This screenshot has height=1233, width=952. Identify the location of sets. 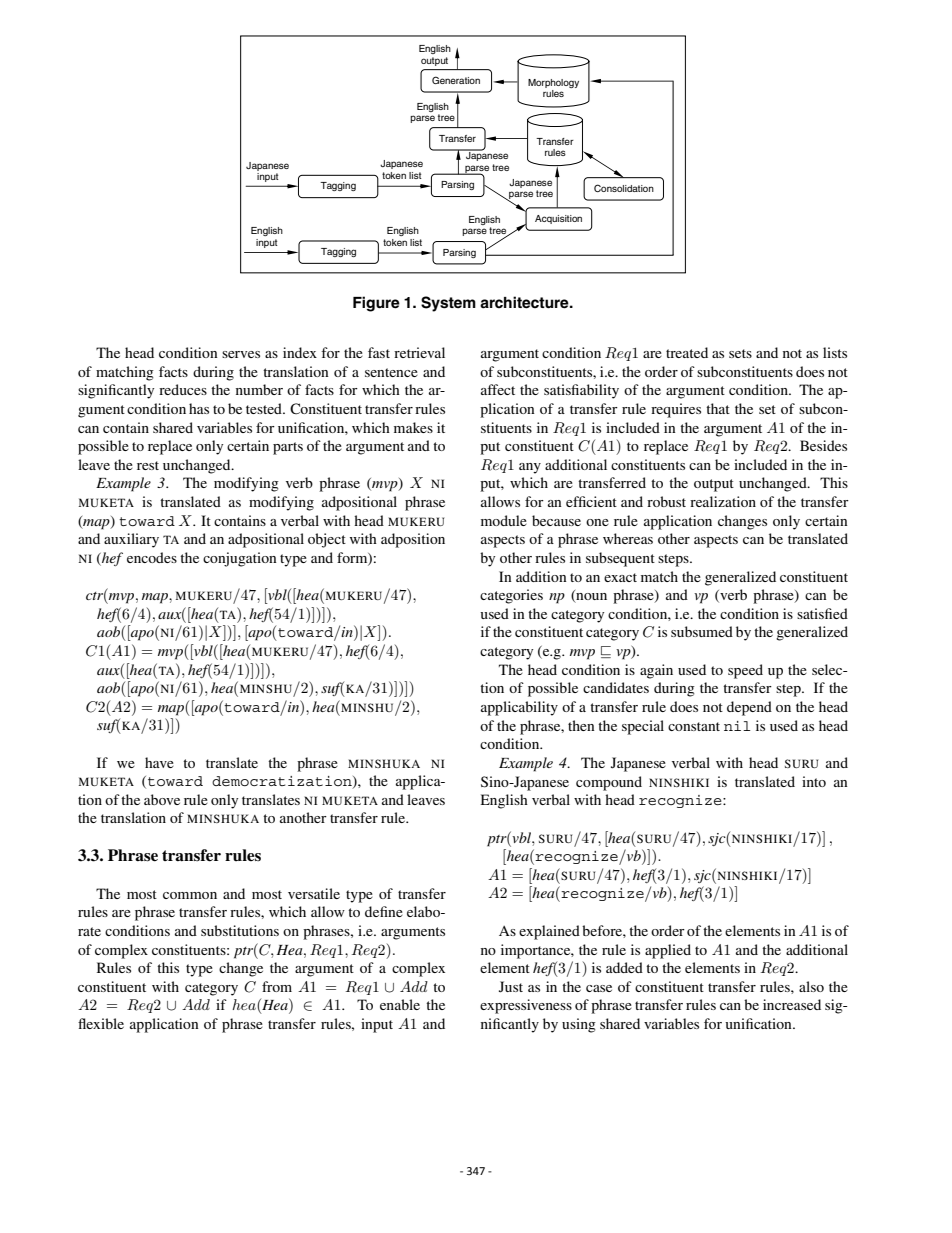
(740, 353).
